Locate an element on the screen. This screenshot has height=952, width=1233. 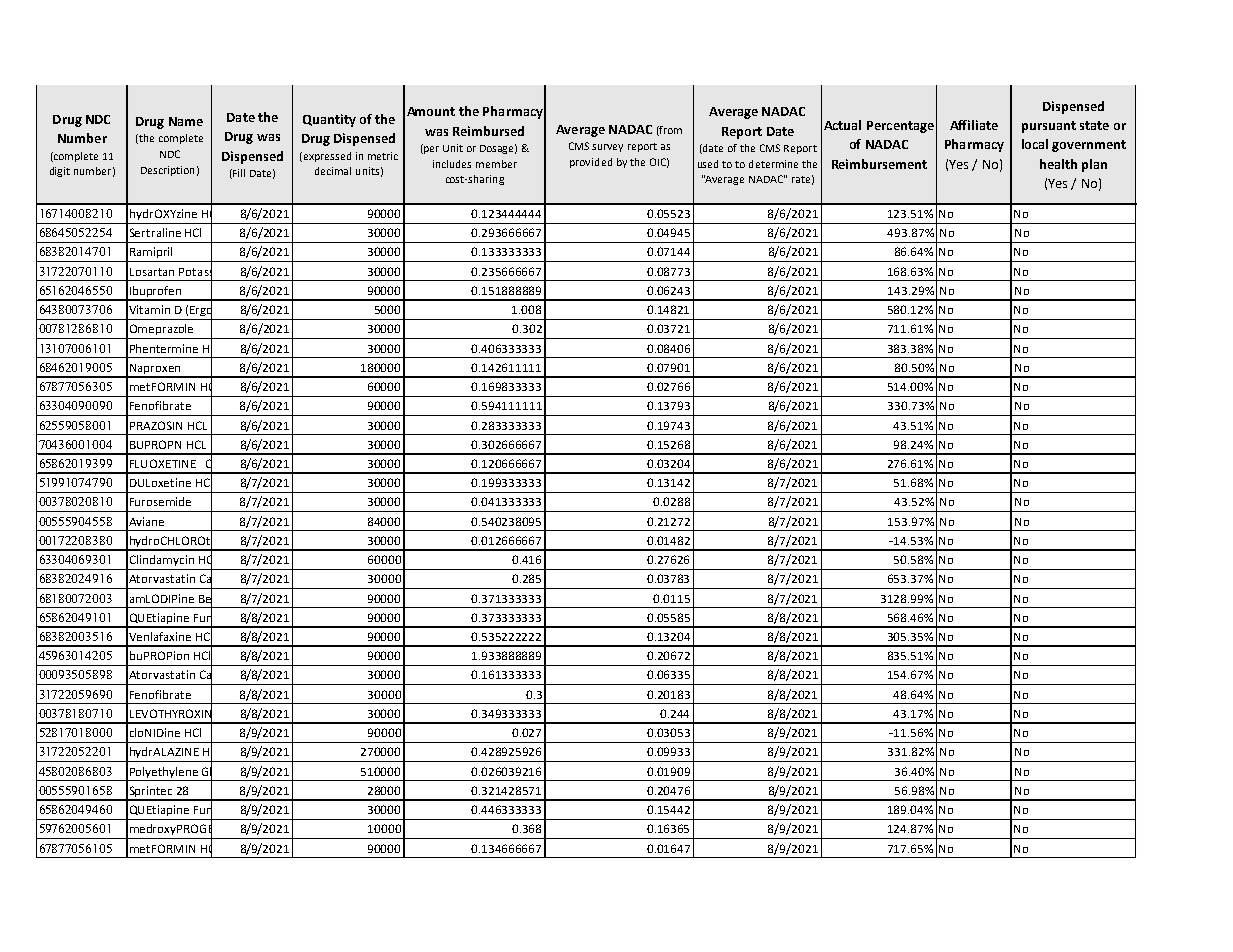
FLUOXETINE is located at coordinates (163, 463).
